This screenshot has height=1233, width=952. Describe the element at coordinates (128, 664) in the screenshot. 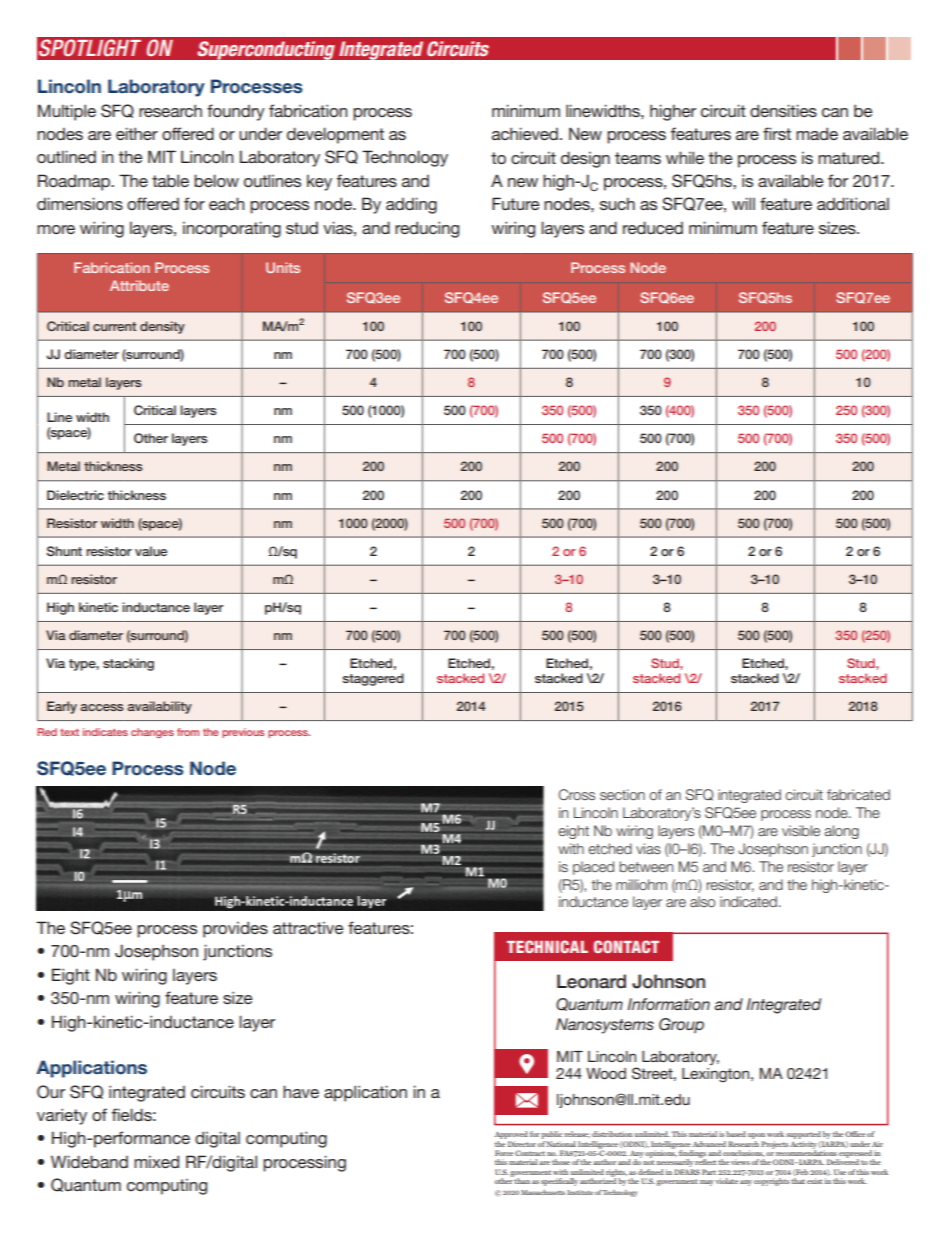

I see `stacking` at that location.
